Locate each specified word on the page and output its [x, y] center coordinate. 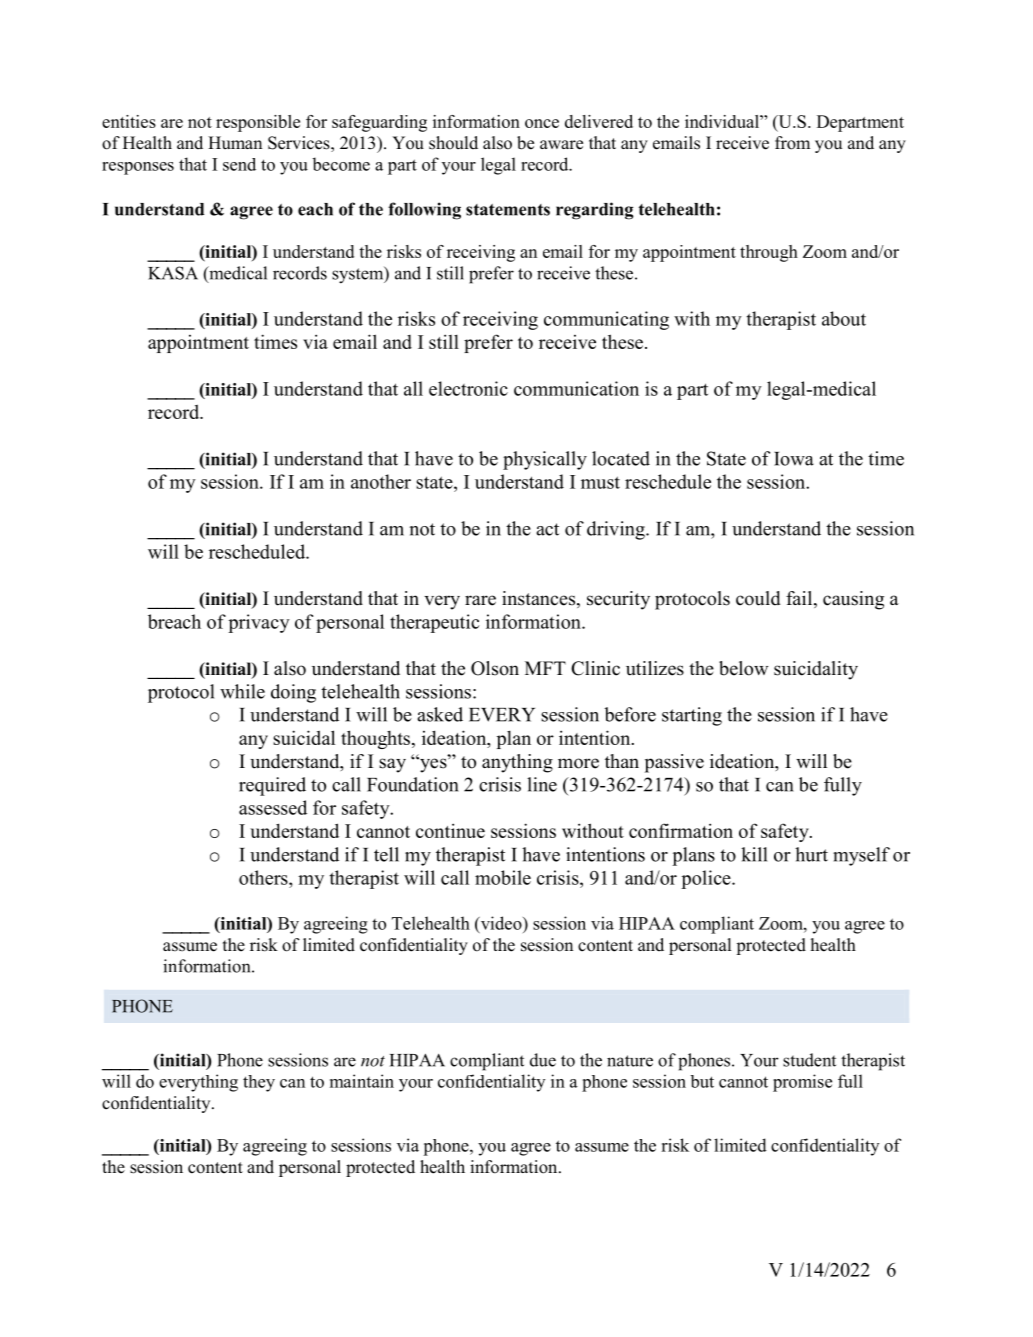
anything [517, 763]
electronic [468, 388]
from [792, 143]
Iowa [794, 459]
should [453, 143]
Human [235, 142]
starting [692, 716]
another [381, 481]
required [272, 786]
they [259, 1083]
